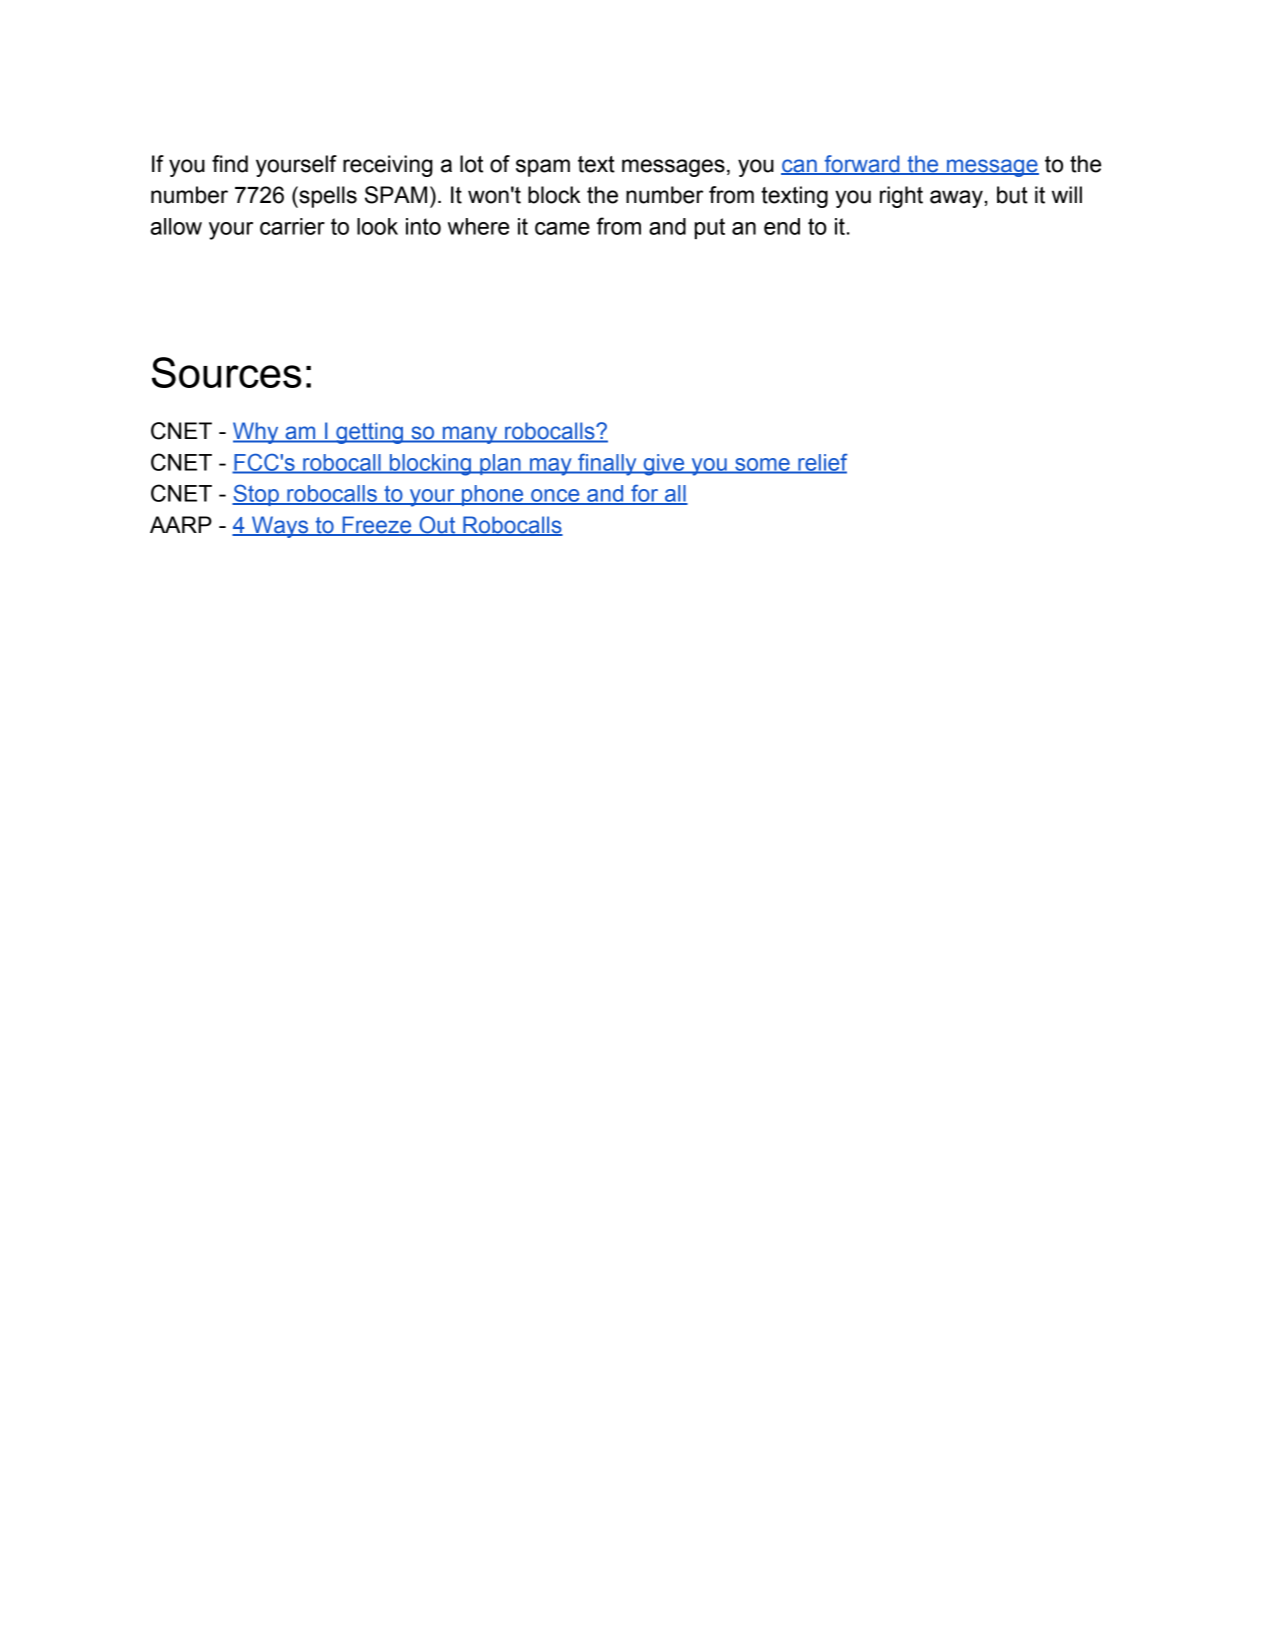 This page has height=1650, width=1275. What do you see at coordinates (822, 463) in the page?
I see `relief` at bounding box center [822, 463].
